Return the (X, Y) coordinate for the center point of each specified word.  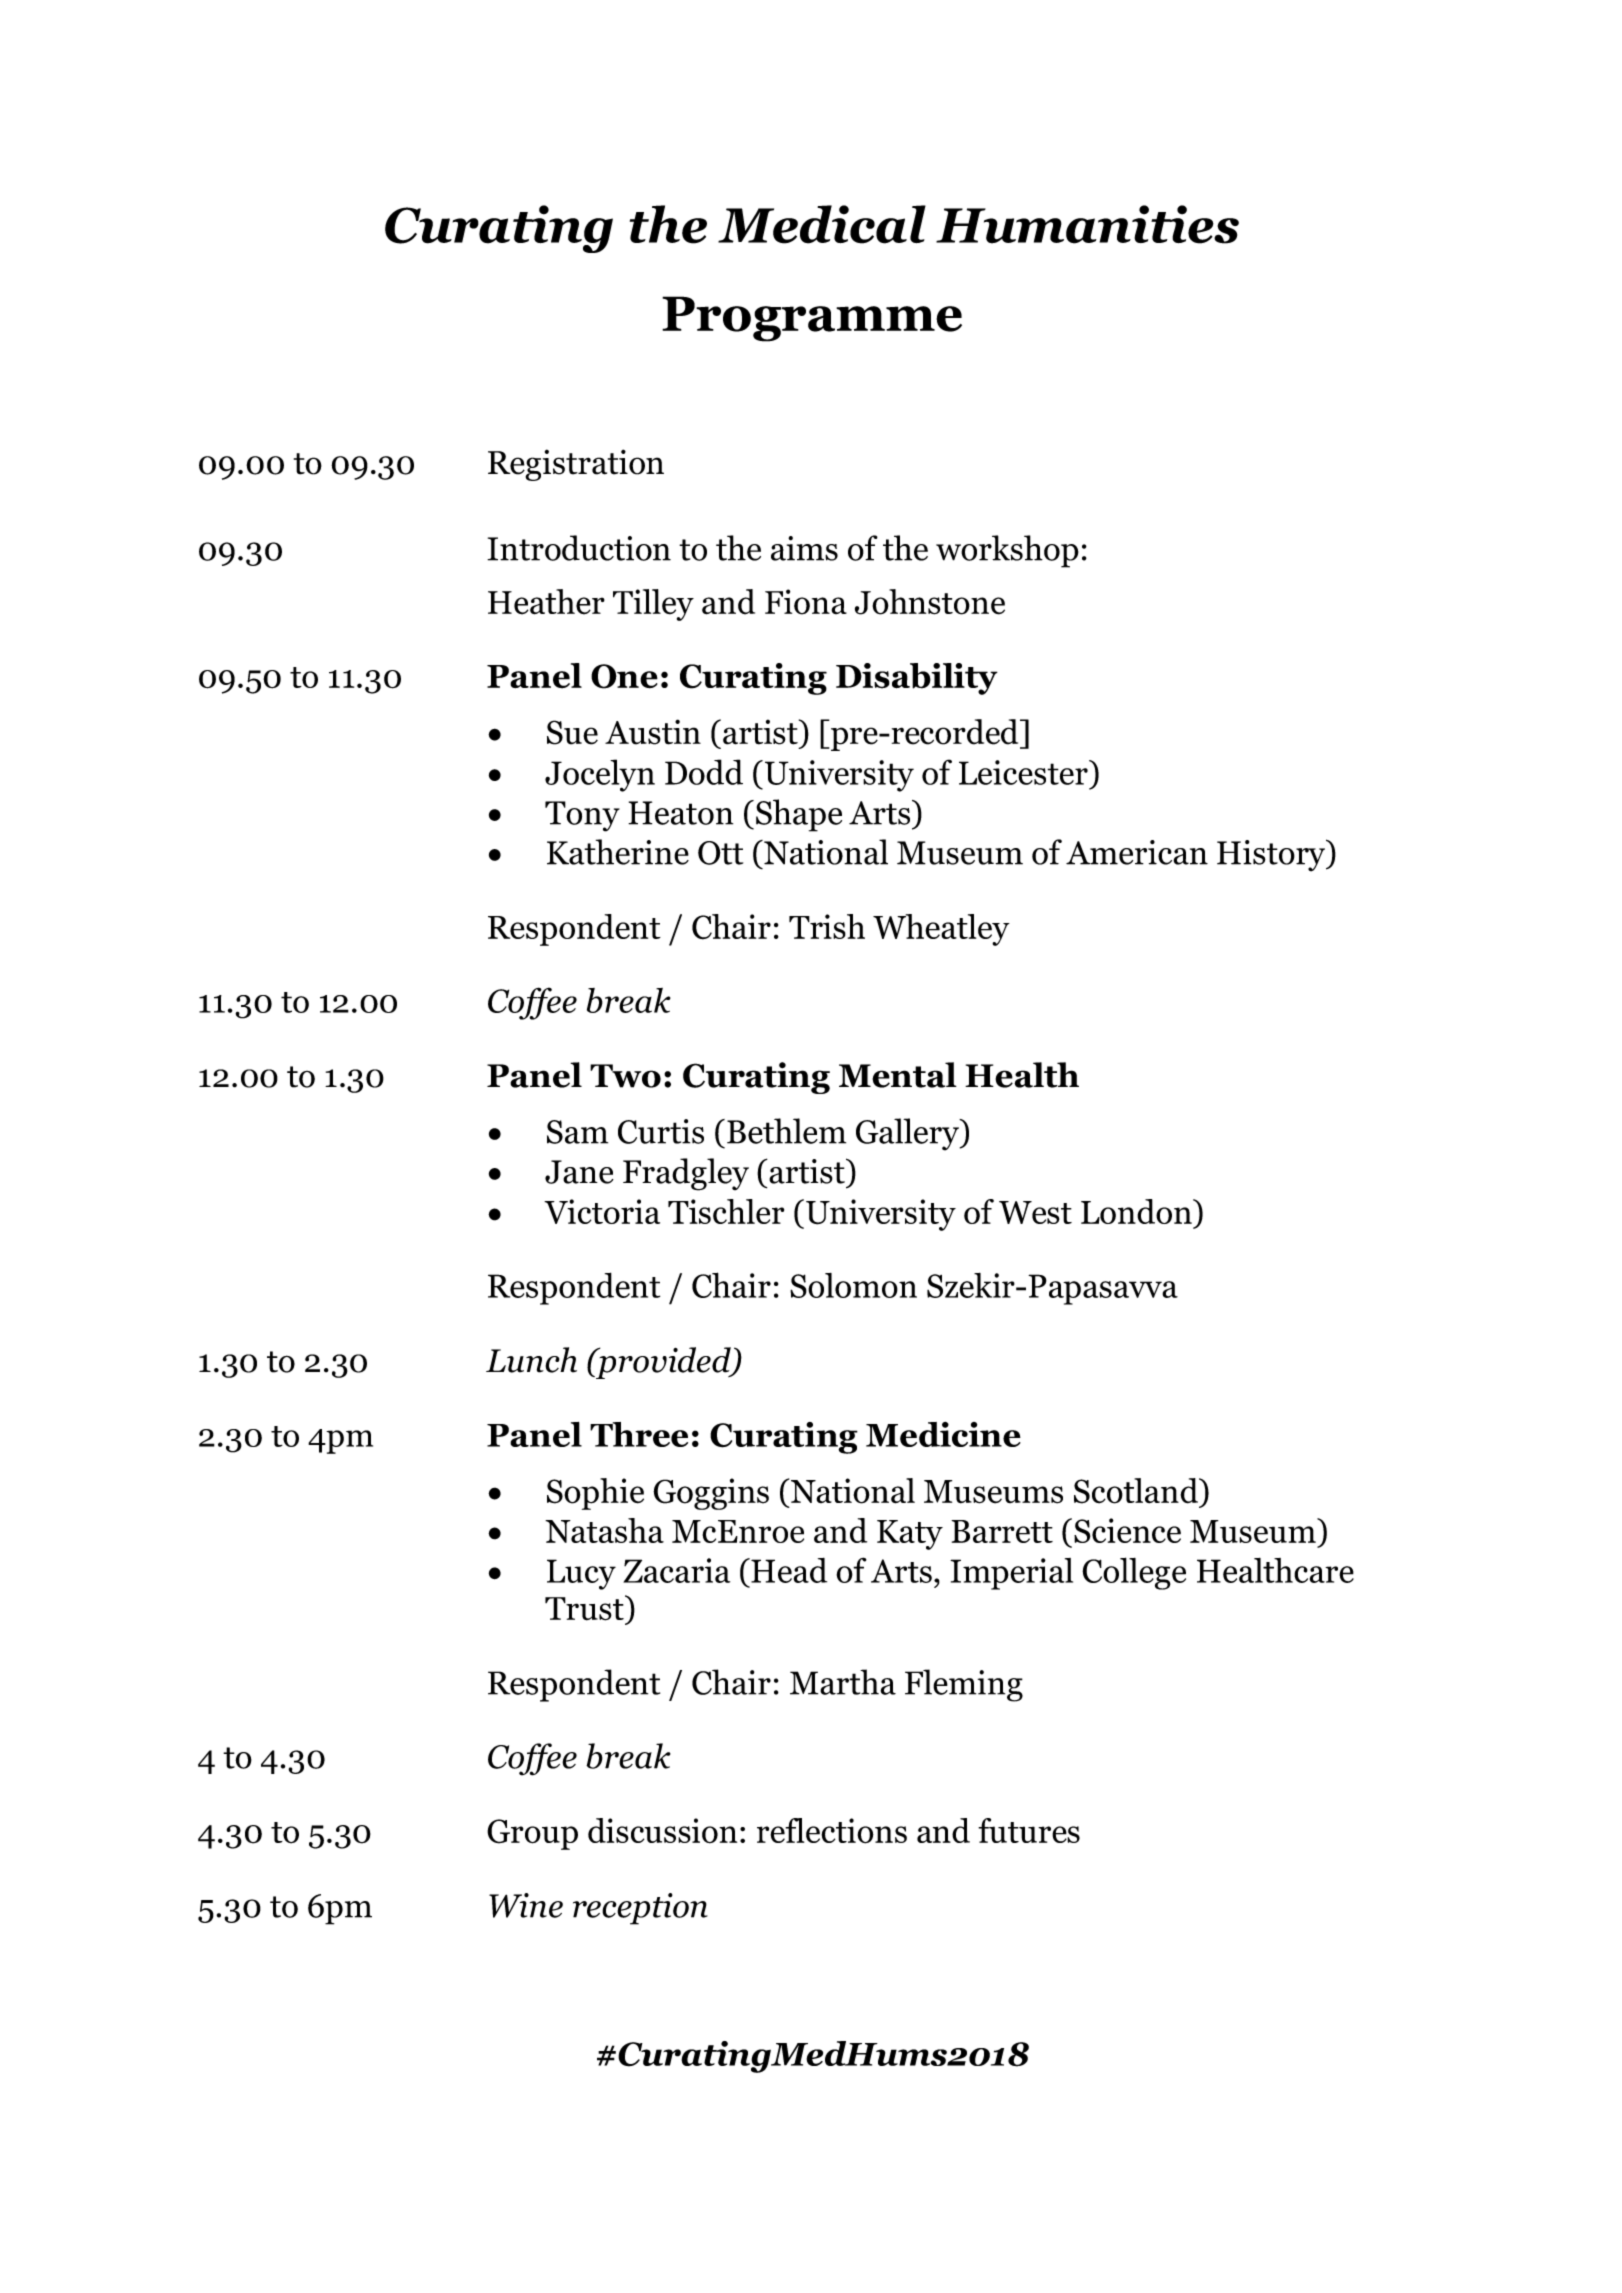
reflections (832, 1831)
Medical (822, 224)
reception (640, 1909)
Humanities (1087, 224)
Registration (576, 465)
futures (1029, 1830)
